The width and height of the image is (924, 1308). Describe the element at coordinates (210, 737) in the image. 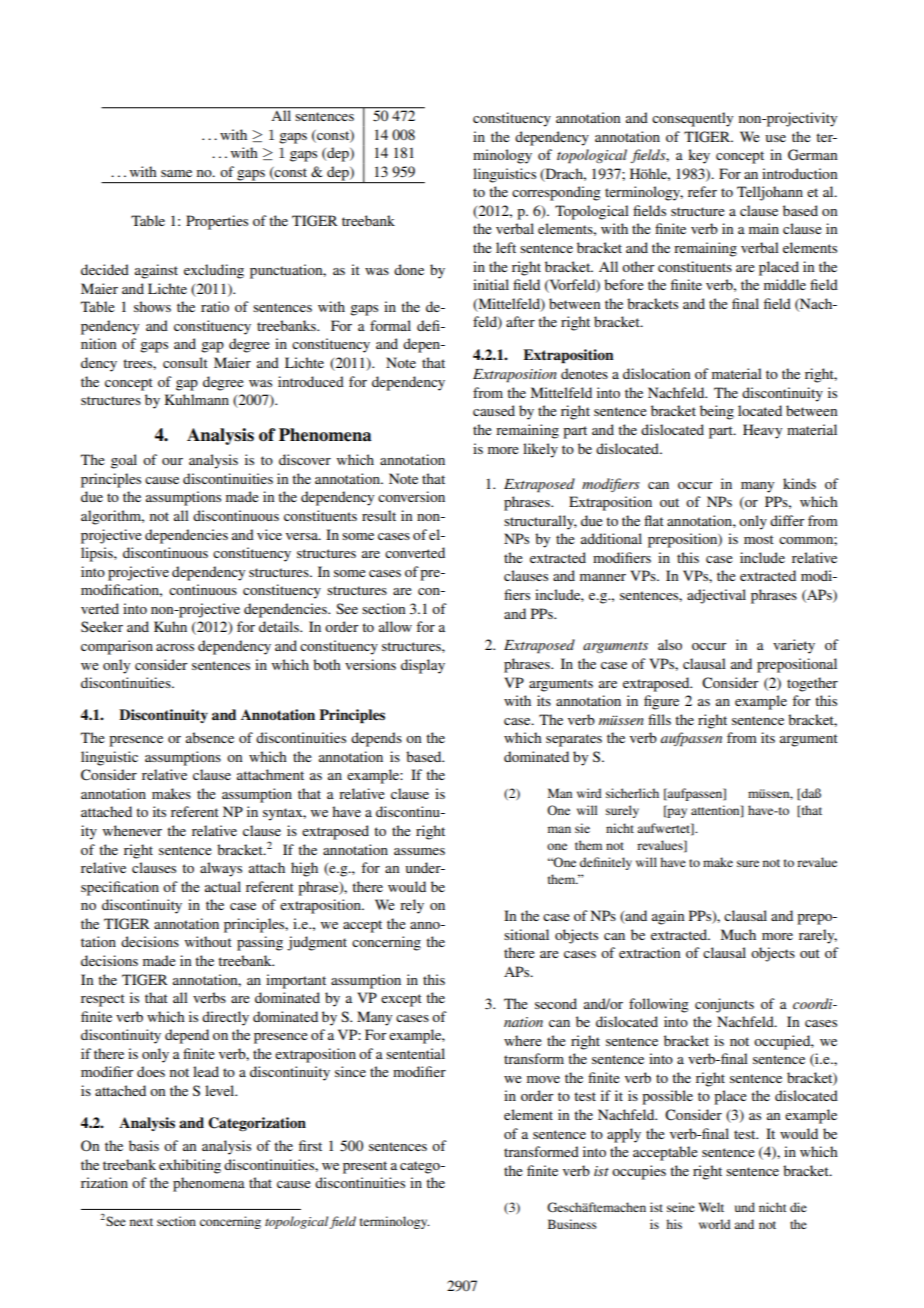

I see `absence` at that location.
